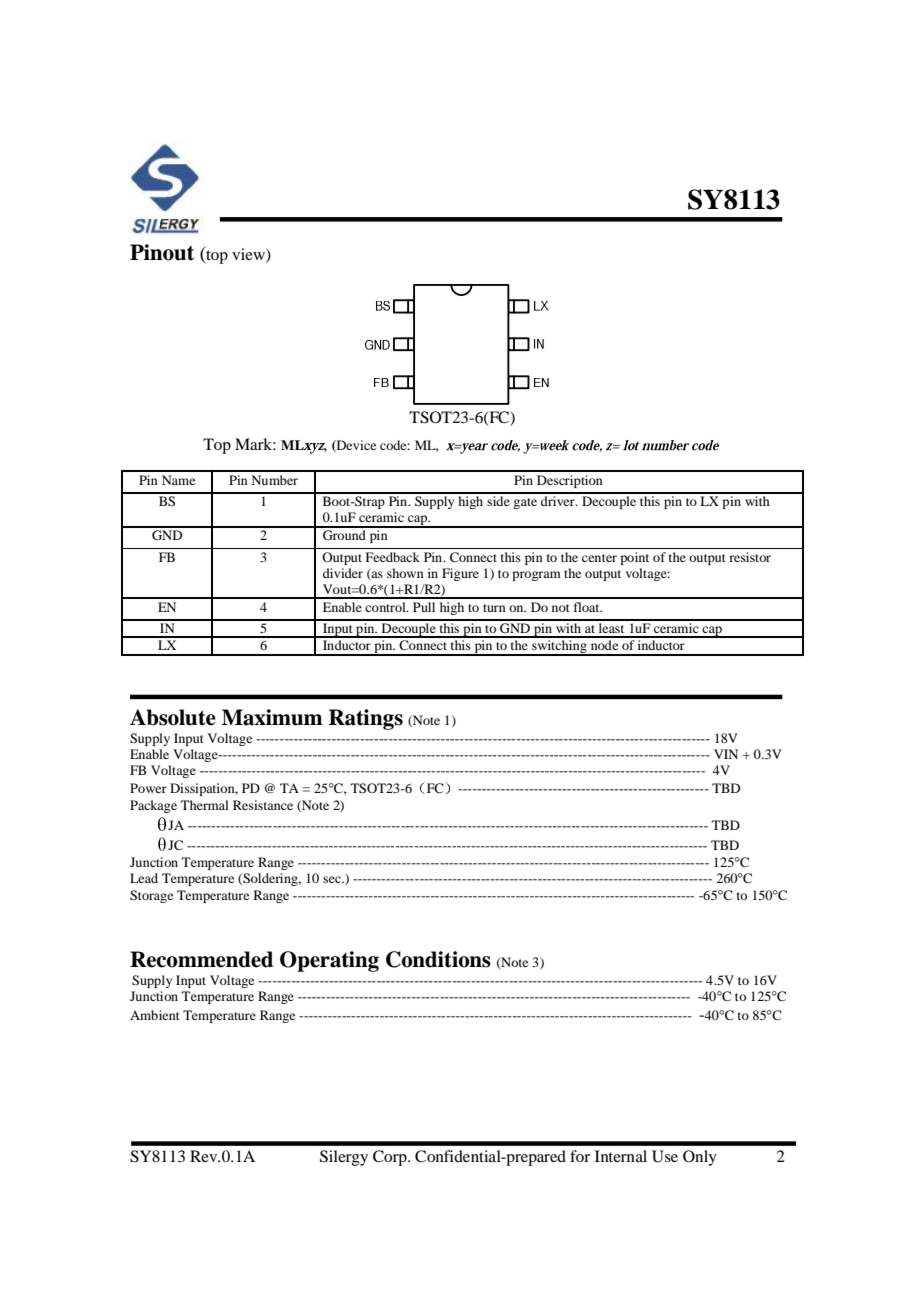 The image size is (924, 1308). What do you see at coordinates (393, 557) in the page?
I see `Feedback` at bounding box center [393, 557].
